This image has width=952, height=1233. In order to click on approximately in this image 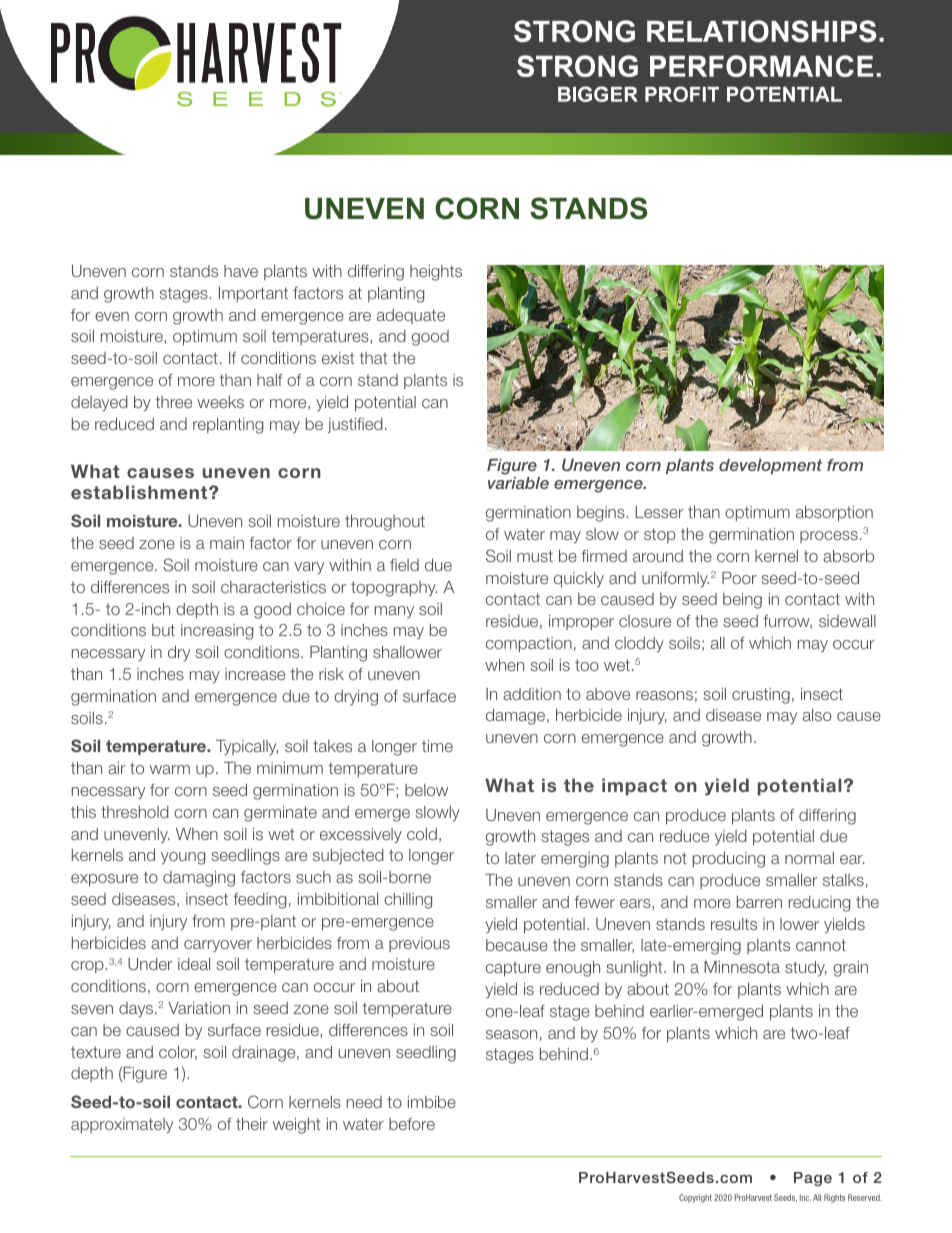, I will do `click(122, 1125)`.
